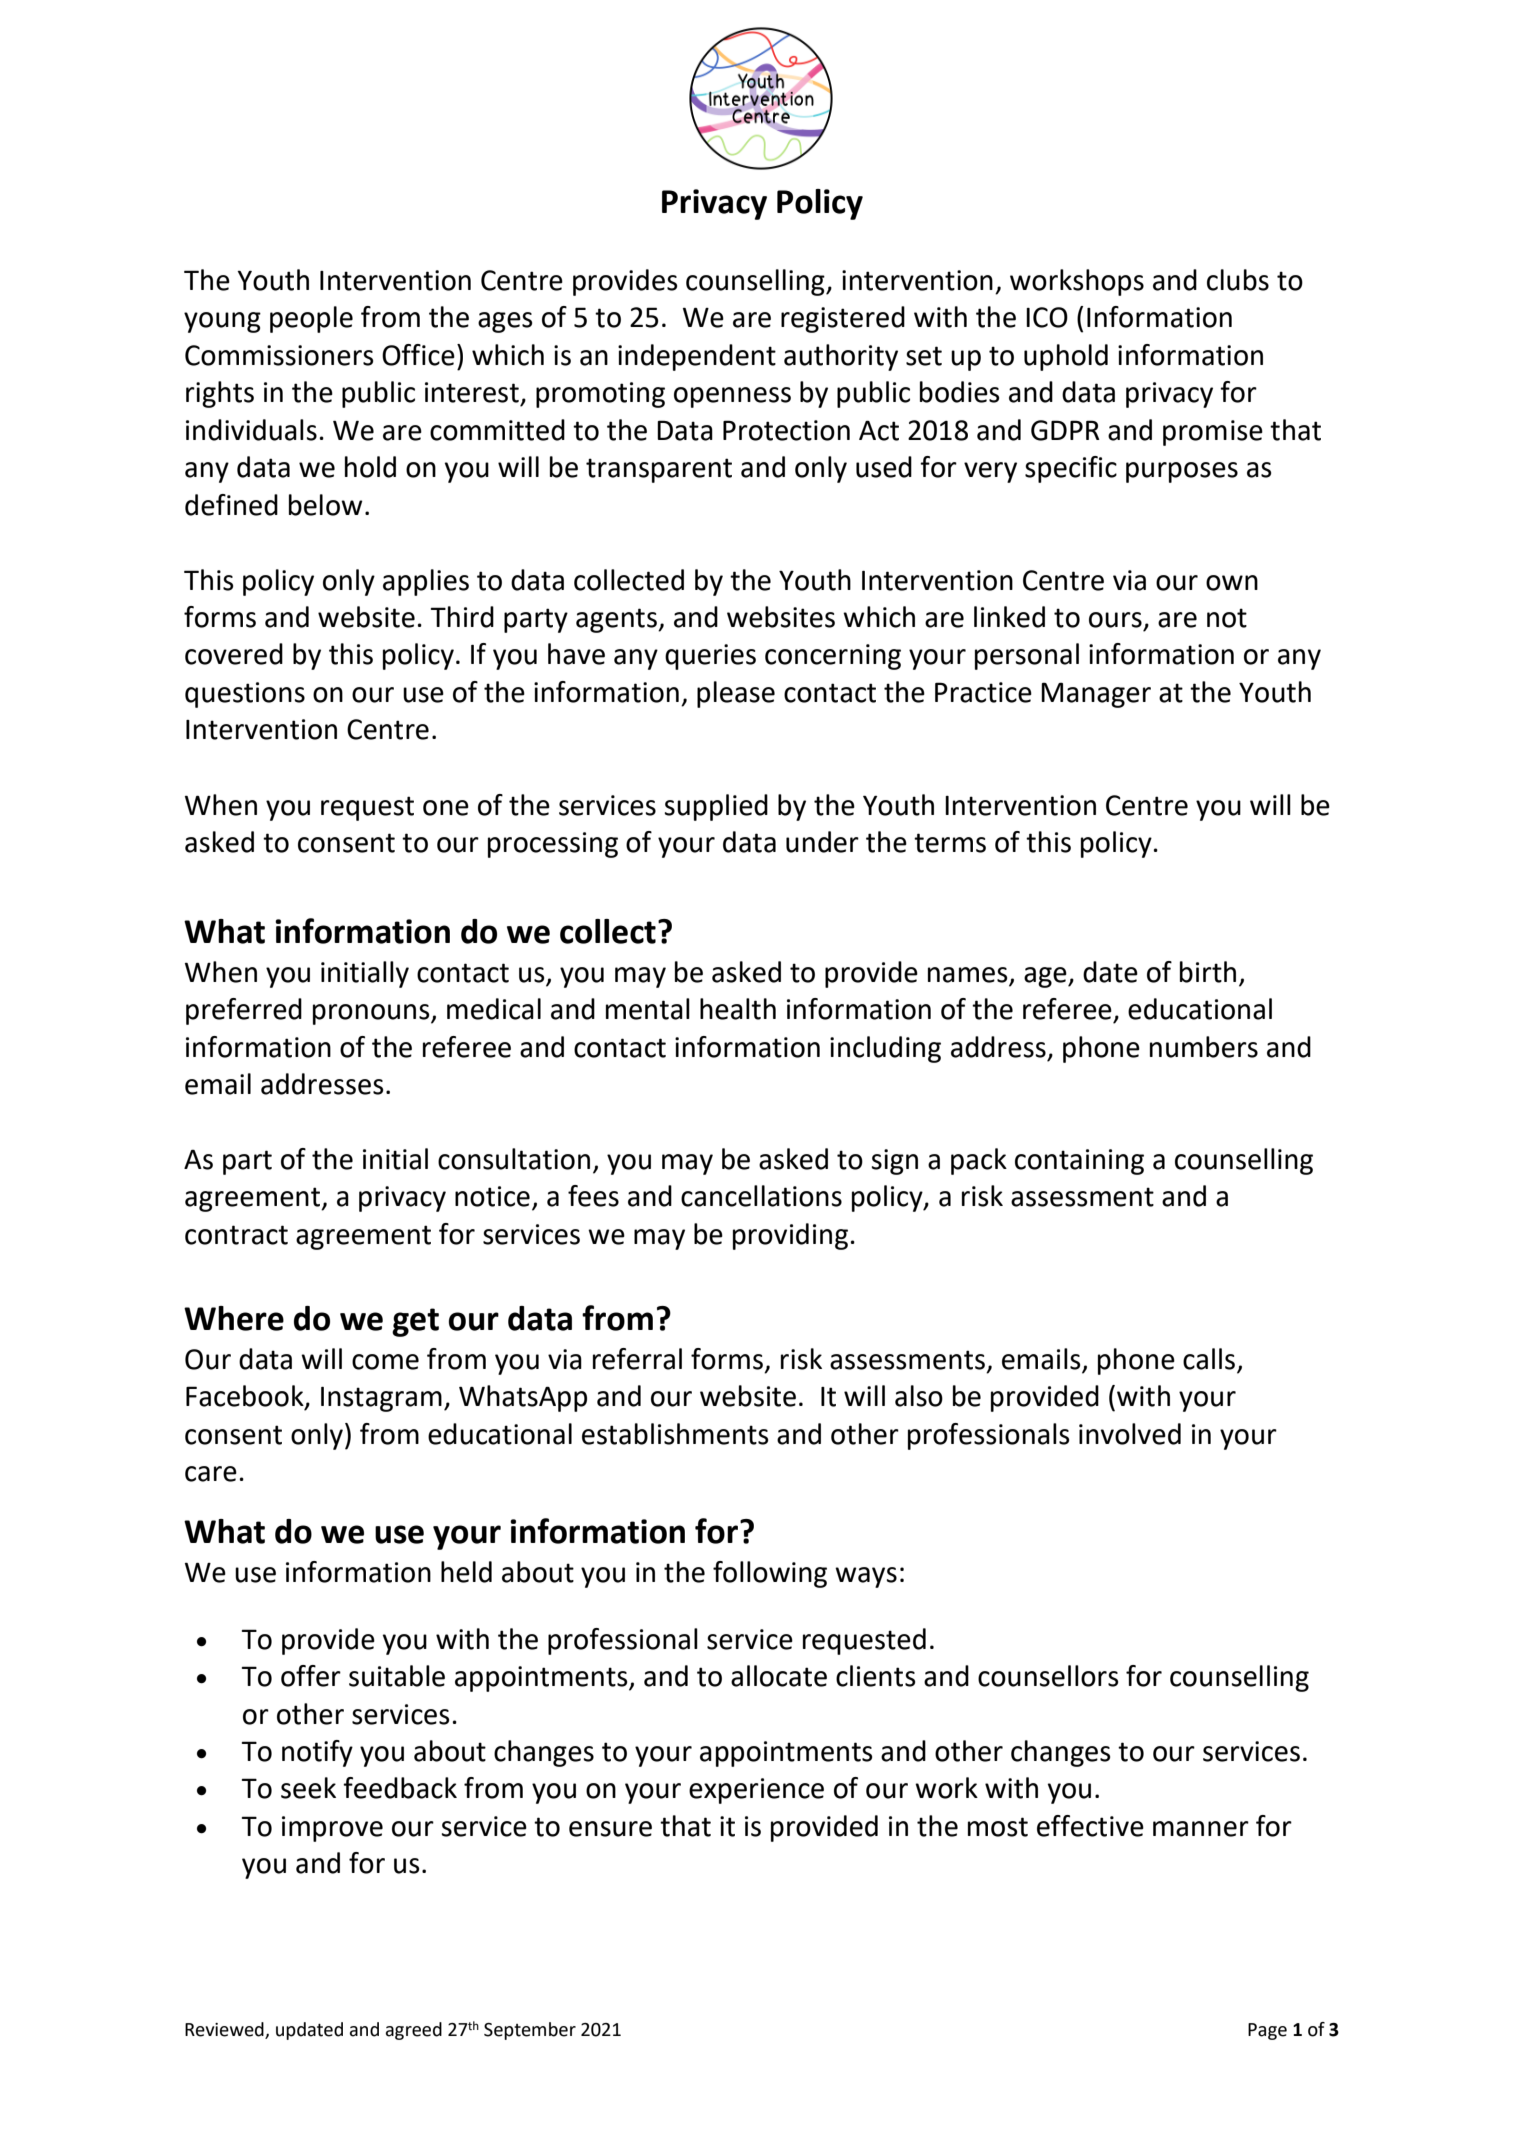  Describe the element at coordinates (1130, 1434) in the image. I see `involved` at that location.
